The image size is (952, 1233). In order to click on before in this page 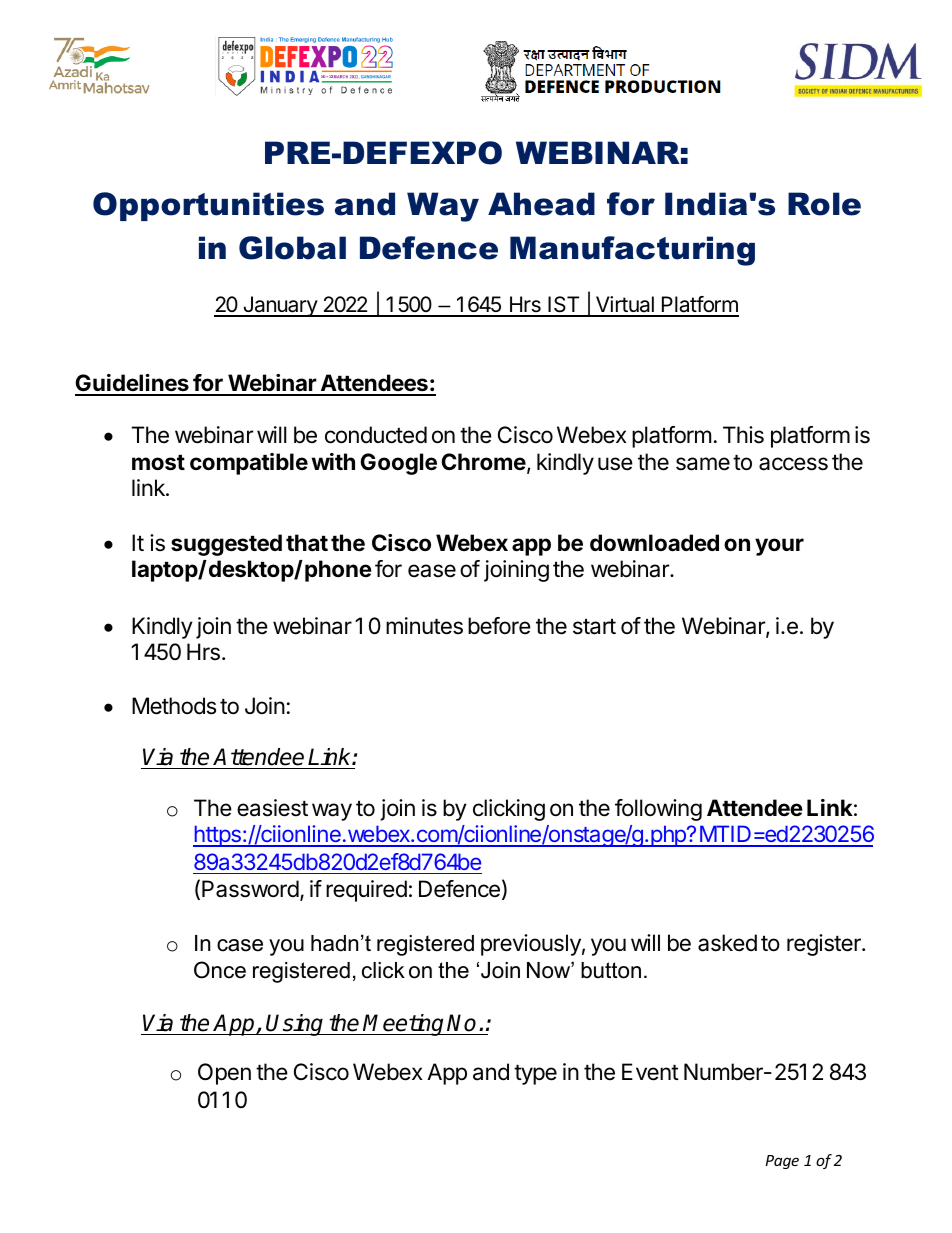, I will do `click(499, 626)`.
